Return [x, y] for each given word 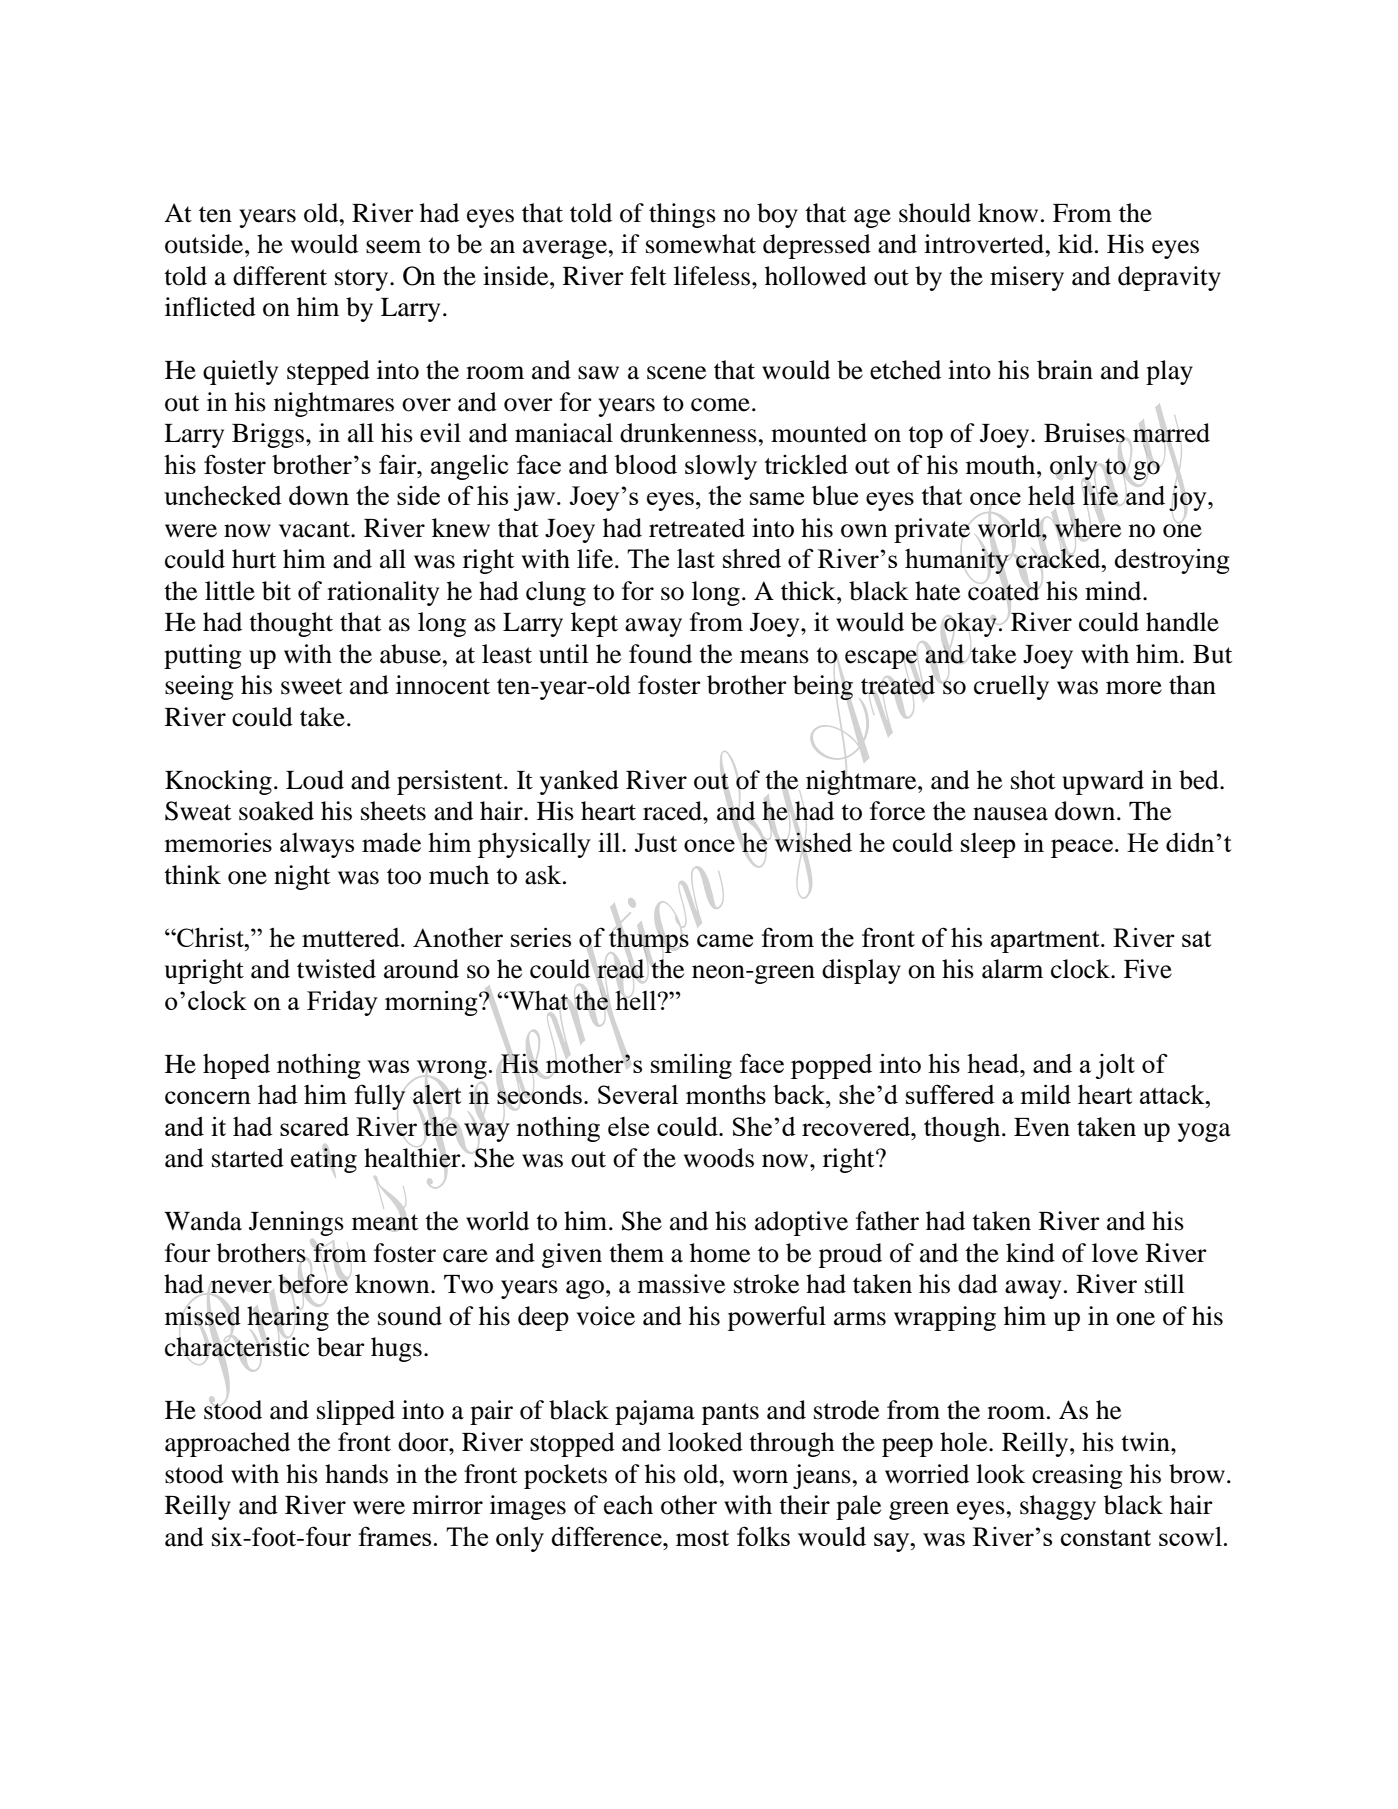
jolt [1115, 1066]
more [1134, 688]
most [702, 1538]
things [682, 215]
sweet [312, 686]
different [280, 276]
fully [380, 1097]
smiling [691, 1066]
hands [356, 1474]
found [660, 654]
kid [1075, 244]
